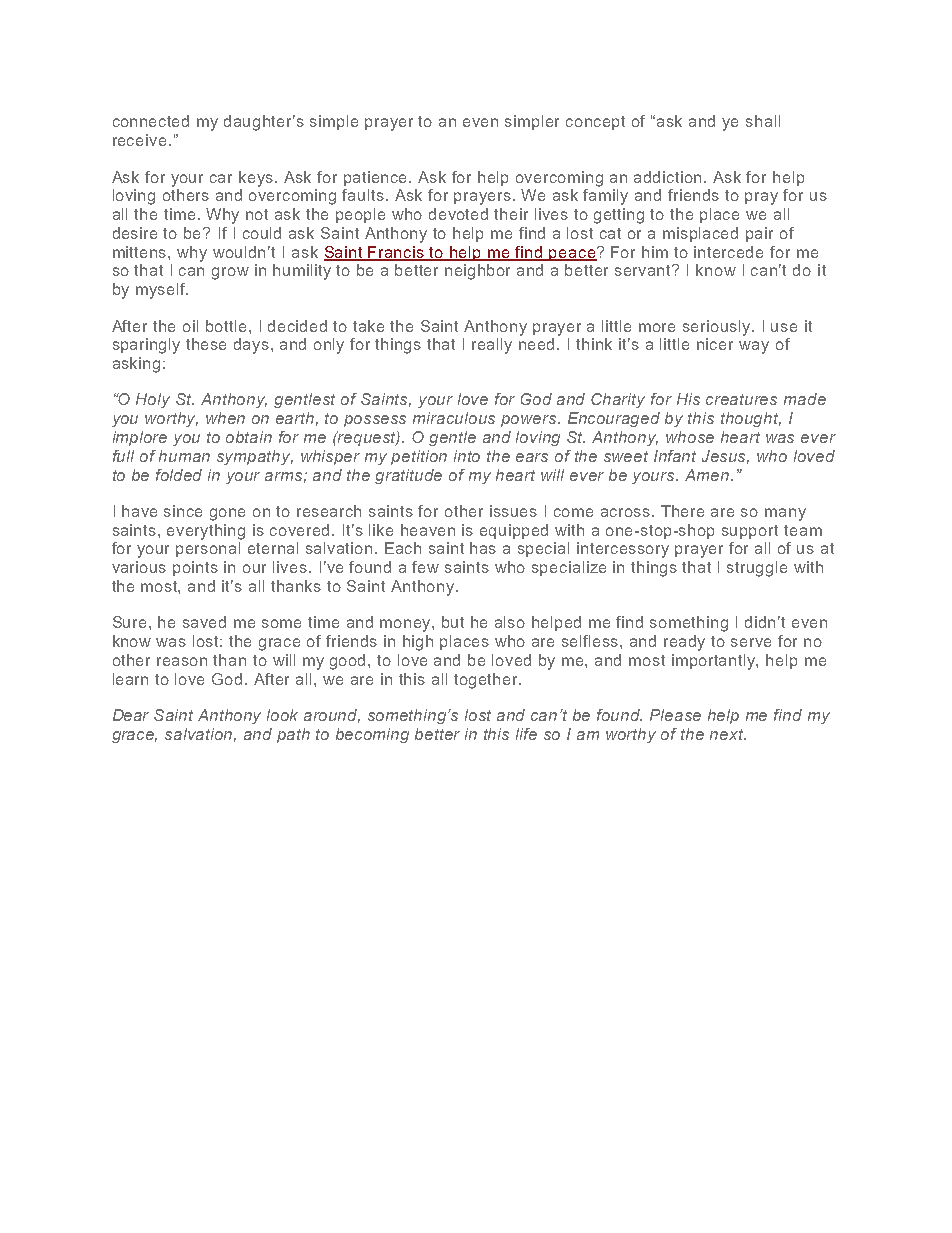 The width and height of the image is (952, 1233). What do you see at coordinates (757, 569) in the image?
I see `struggle` at bounding box center [757, 569].
